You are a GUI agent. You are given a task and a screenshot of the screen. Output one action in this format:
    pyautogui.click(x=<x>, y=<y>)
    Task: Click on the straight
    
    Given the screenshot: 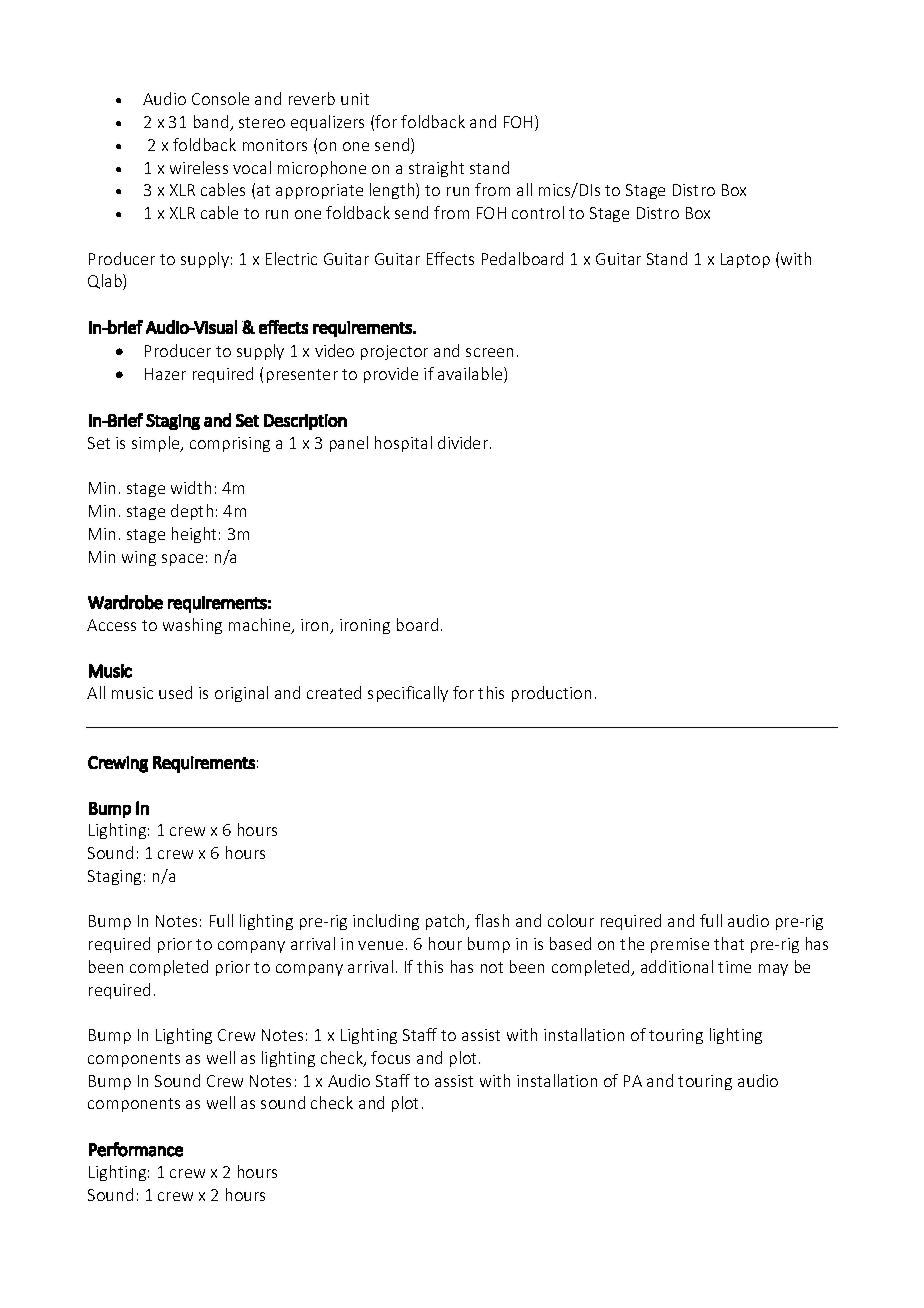 What is the action you would take?
    pyautogui.click(x=436, y=169)
